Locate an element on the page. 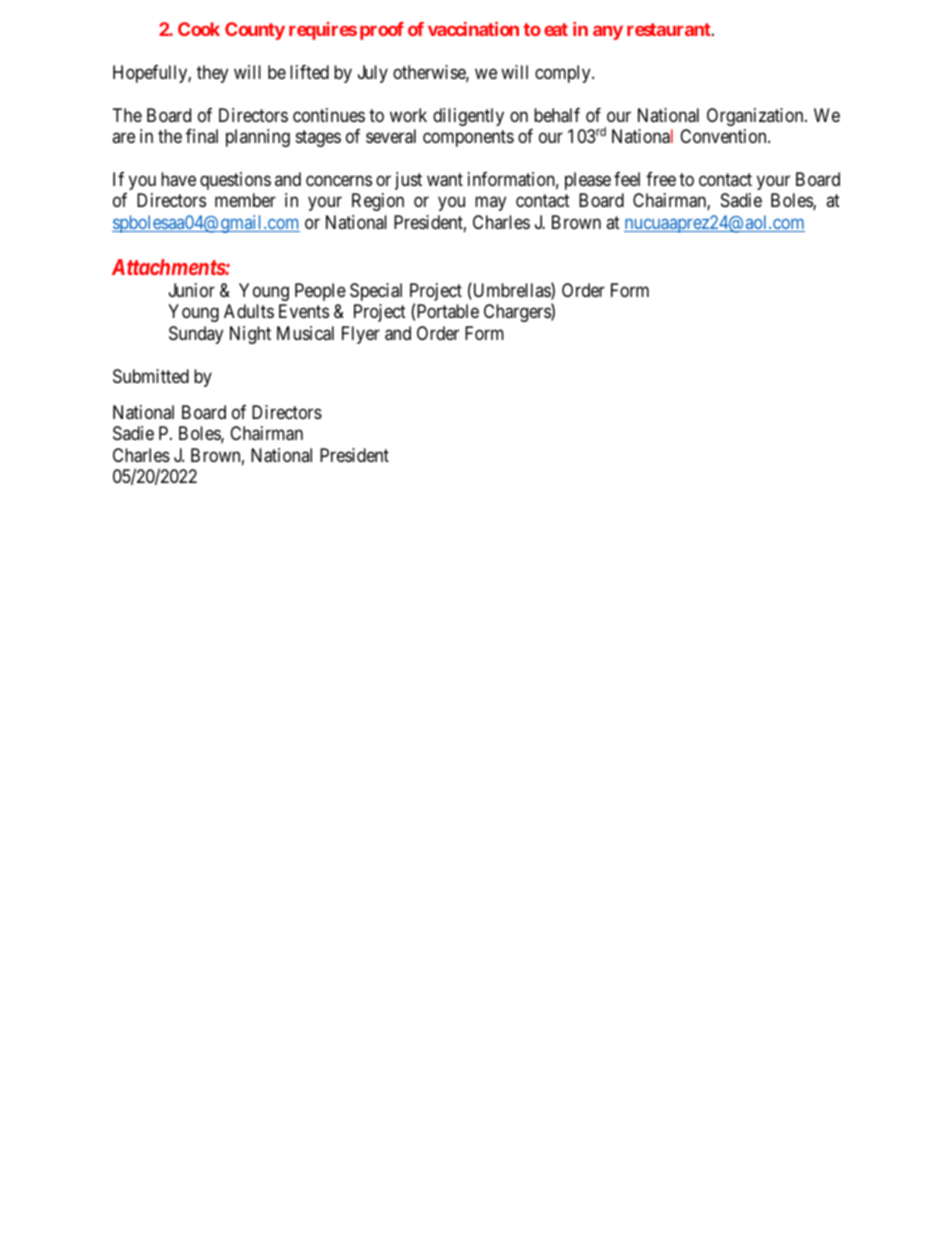  Chargers is located at coordinates (518, 313).
